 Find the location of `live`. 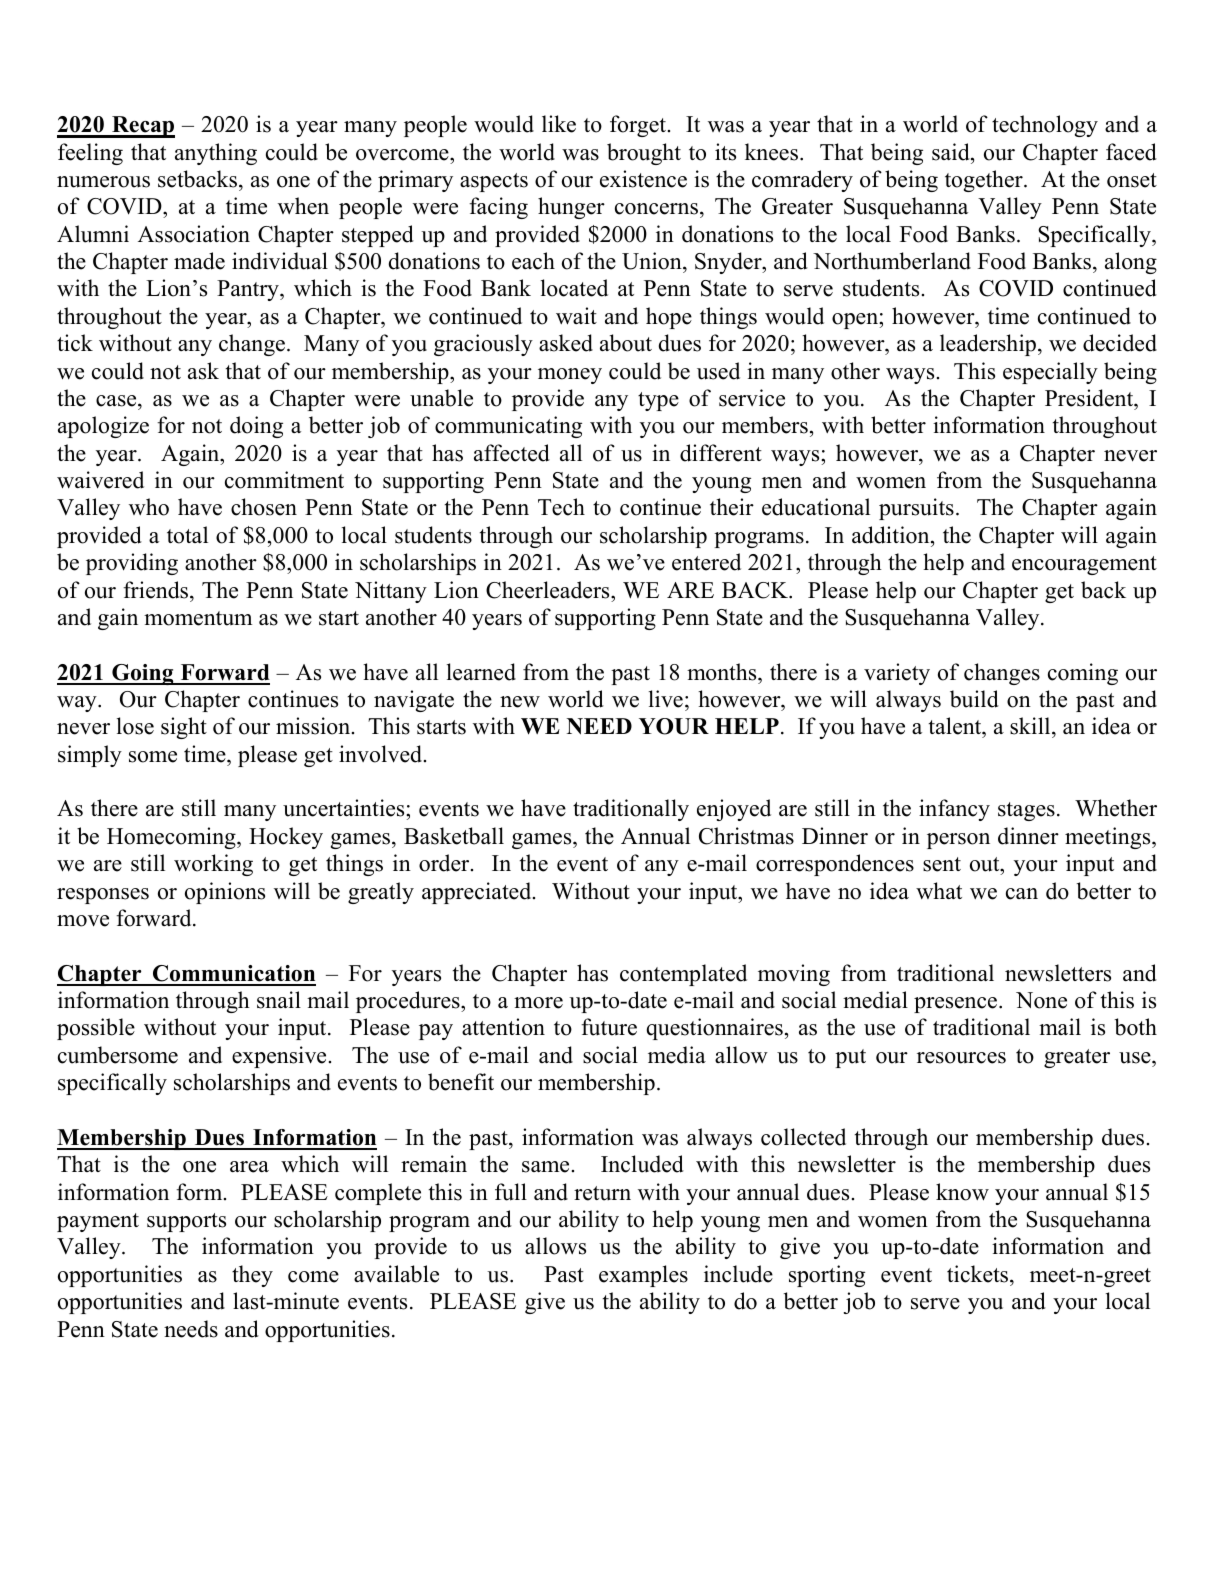

live is located at coordinates (666, 699).
